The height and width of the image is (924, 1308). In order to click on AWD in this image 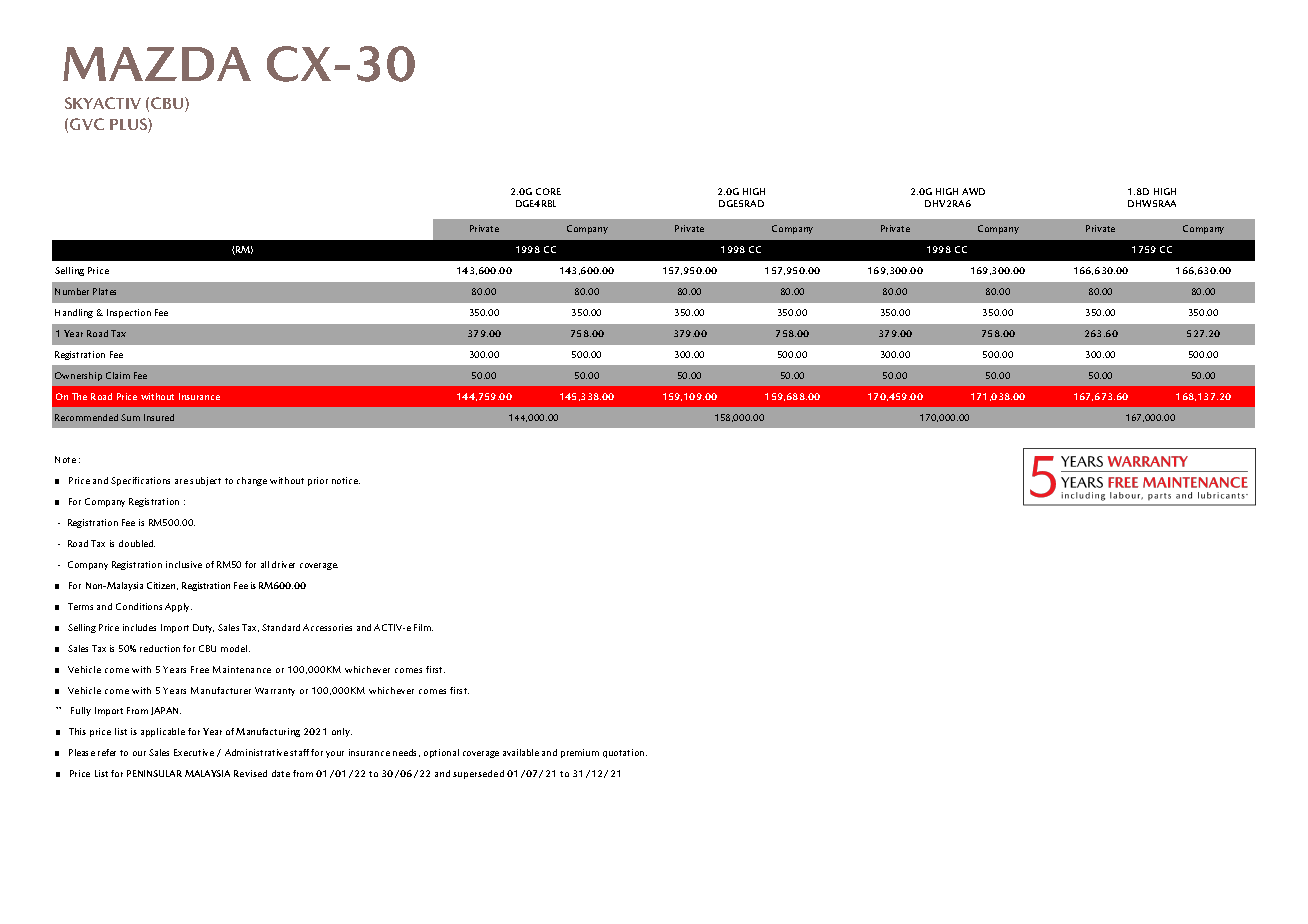, I will do `click(973, 191)`.
